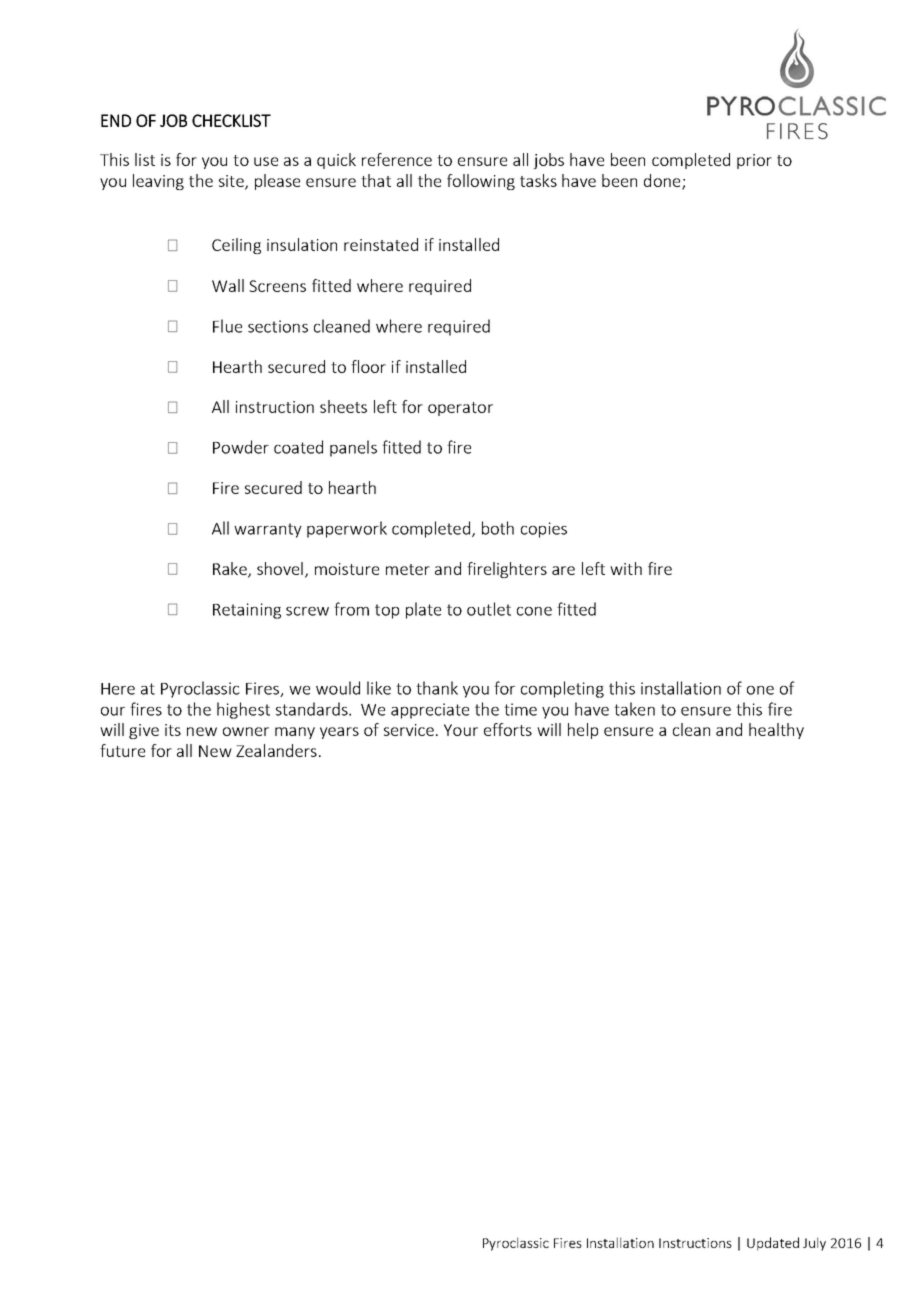 The image size is (924, 1308). What do you see at coordinates (773, 1244) in the document?
I see `Updated` at bounding box center [773, 1244].
